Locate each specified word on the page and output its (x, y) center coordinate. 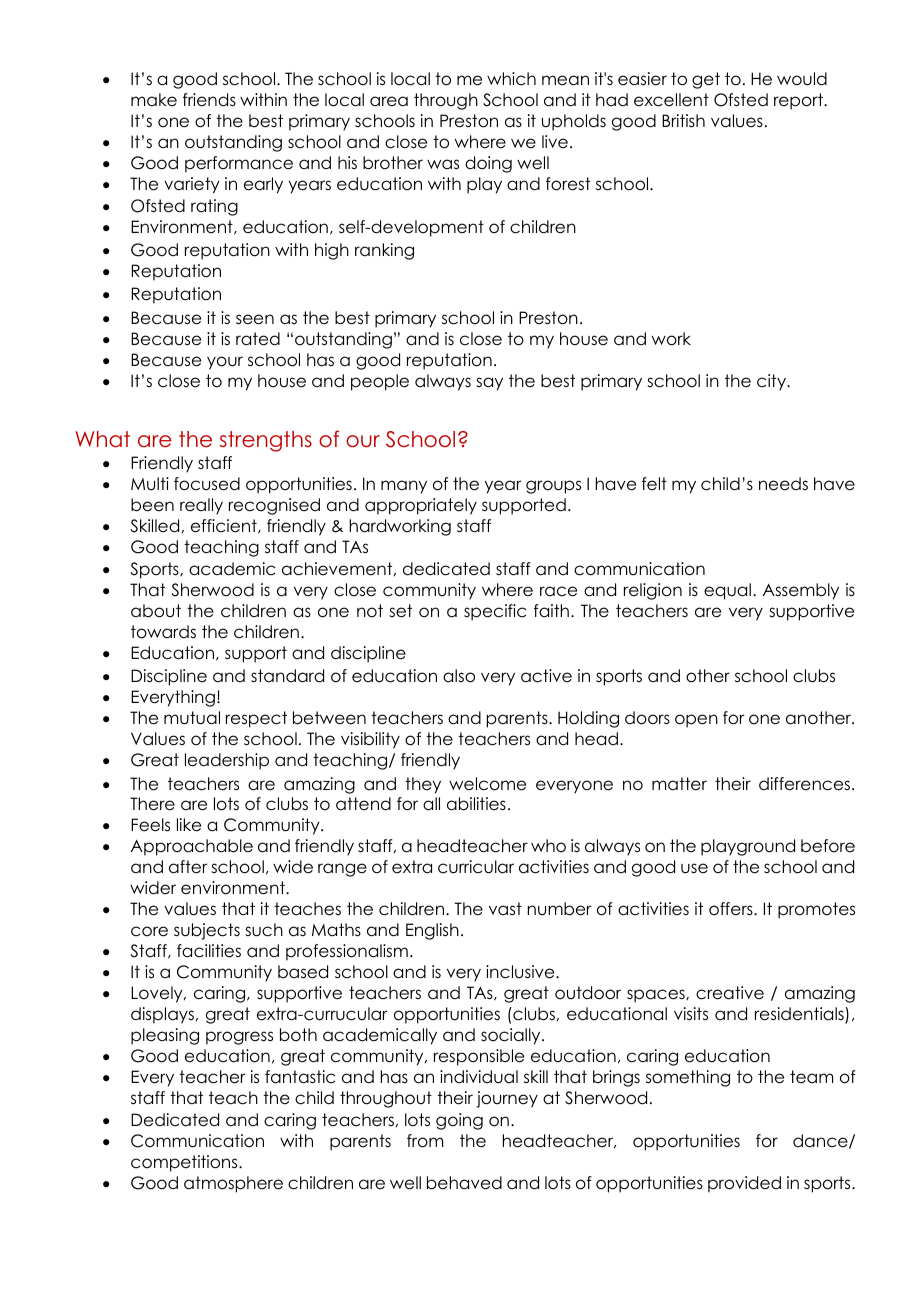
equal (727, 591)
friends (209, 100)
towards (163, 632)
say (489, 384)
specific (495, 612)
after (188, 867)
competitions (185, 1163)
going (459, 1121)
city (772, 382)
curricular (476, 867)
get (706, 80)
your (225, 363)
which (511, 79)
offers (732, 909)
